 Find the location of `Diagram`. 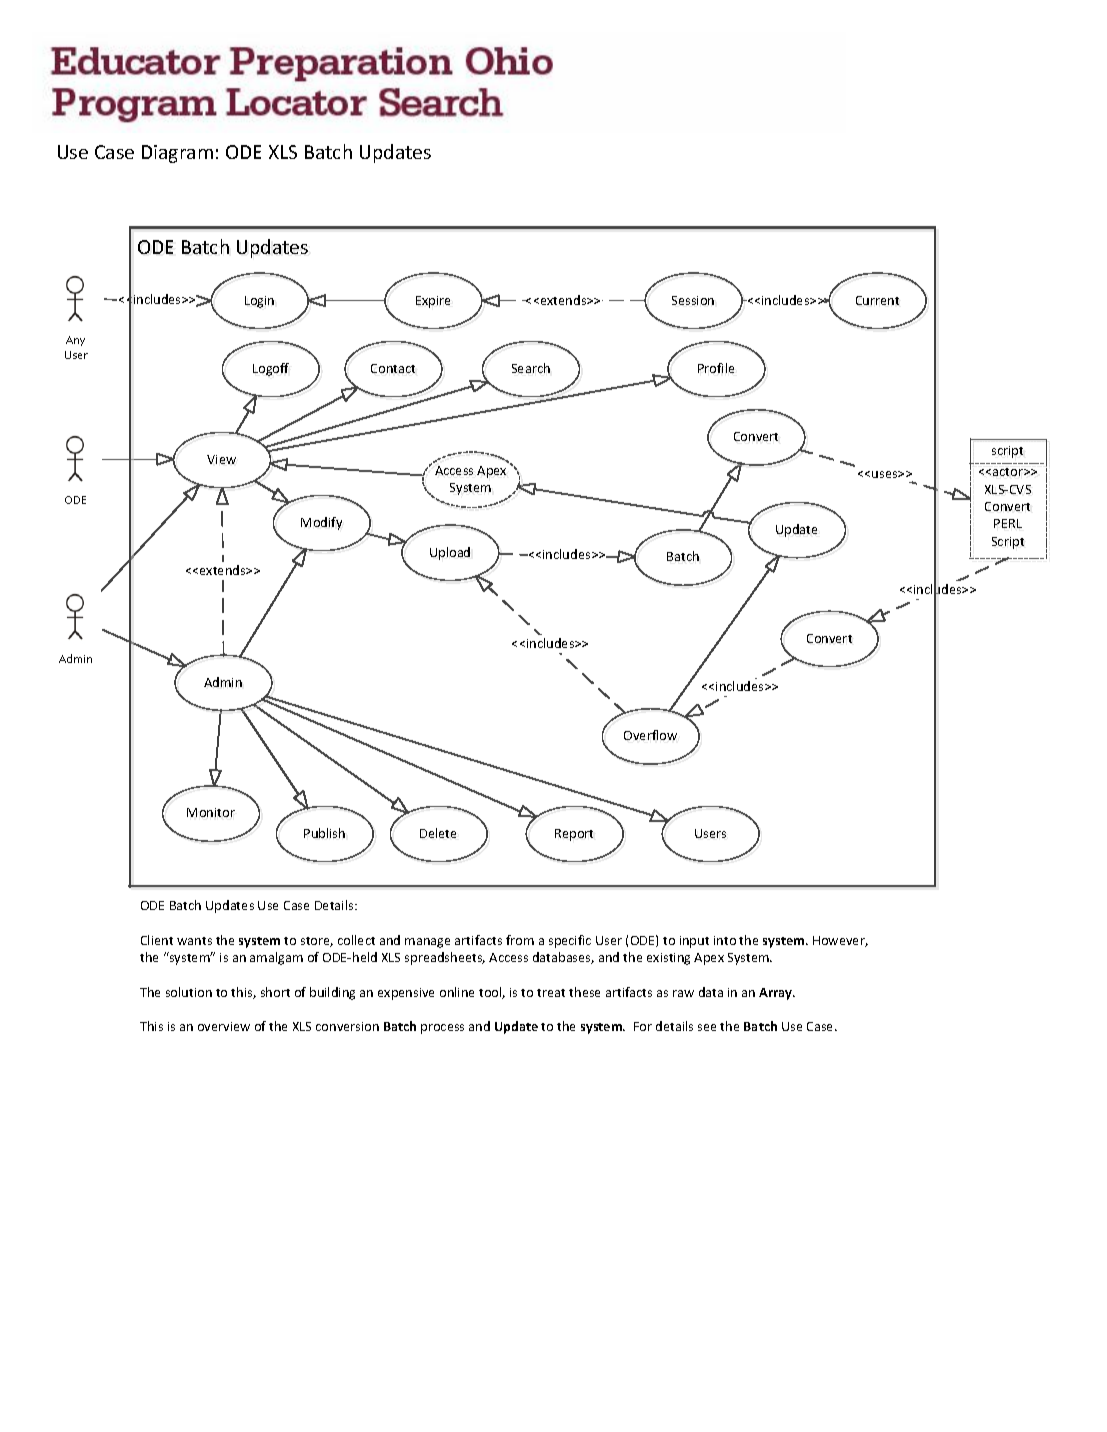

Diagram is located at coordinates (177, 154).
